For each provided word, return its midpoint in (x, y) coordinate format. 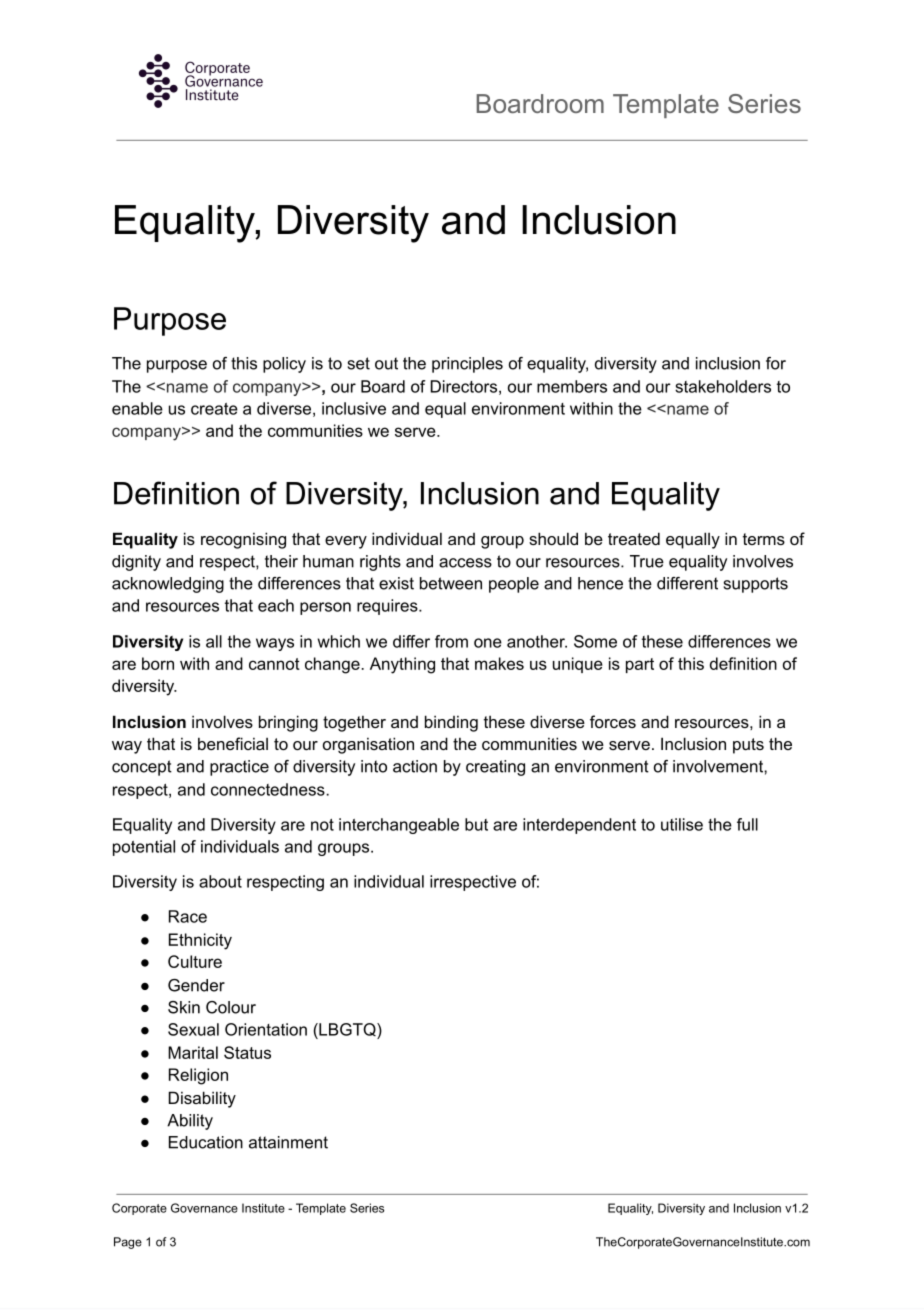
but (476, 824)
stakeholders (723, 386)
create (214, 409)
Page (128, 1243)
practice (239, 768)
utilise (682, 824)
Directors (464, 386)
